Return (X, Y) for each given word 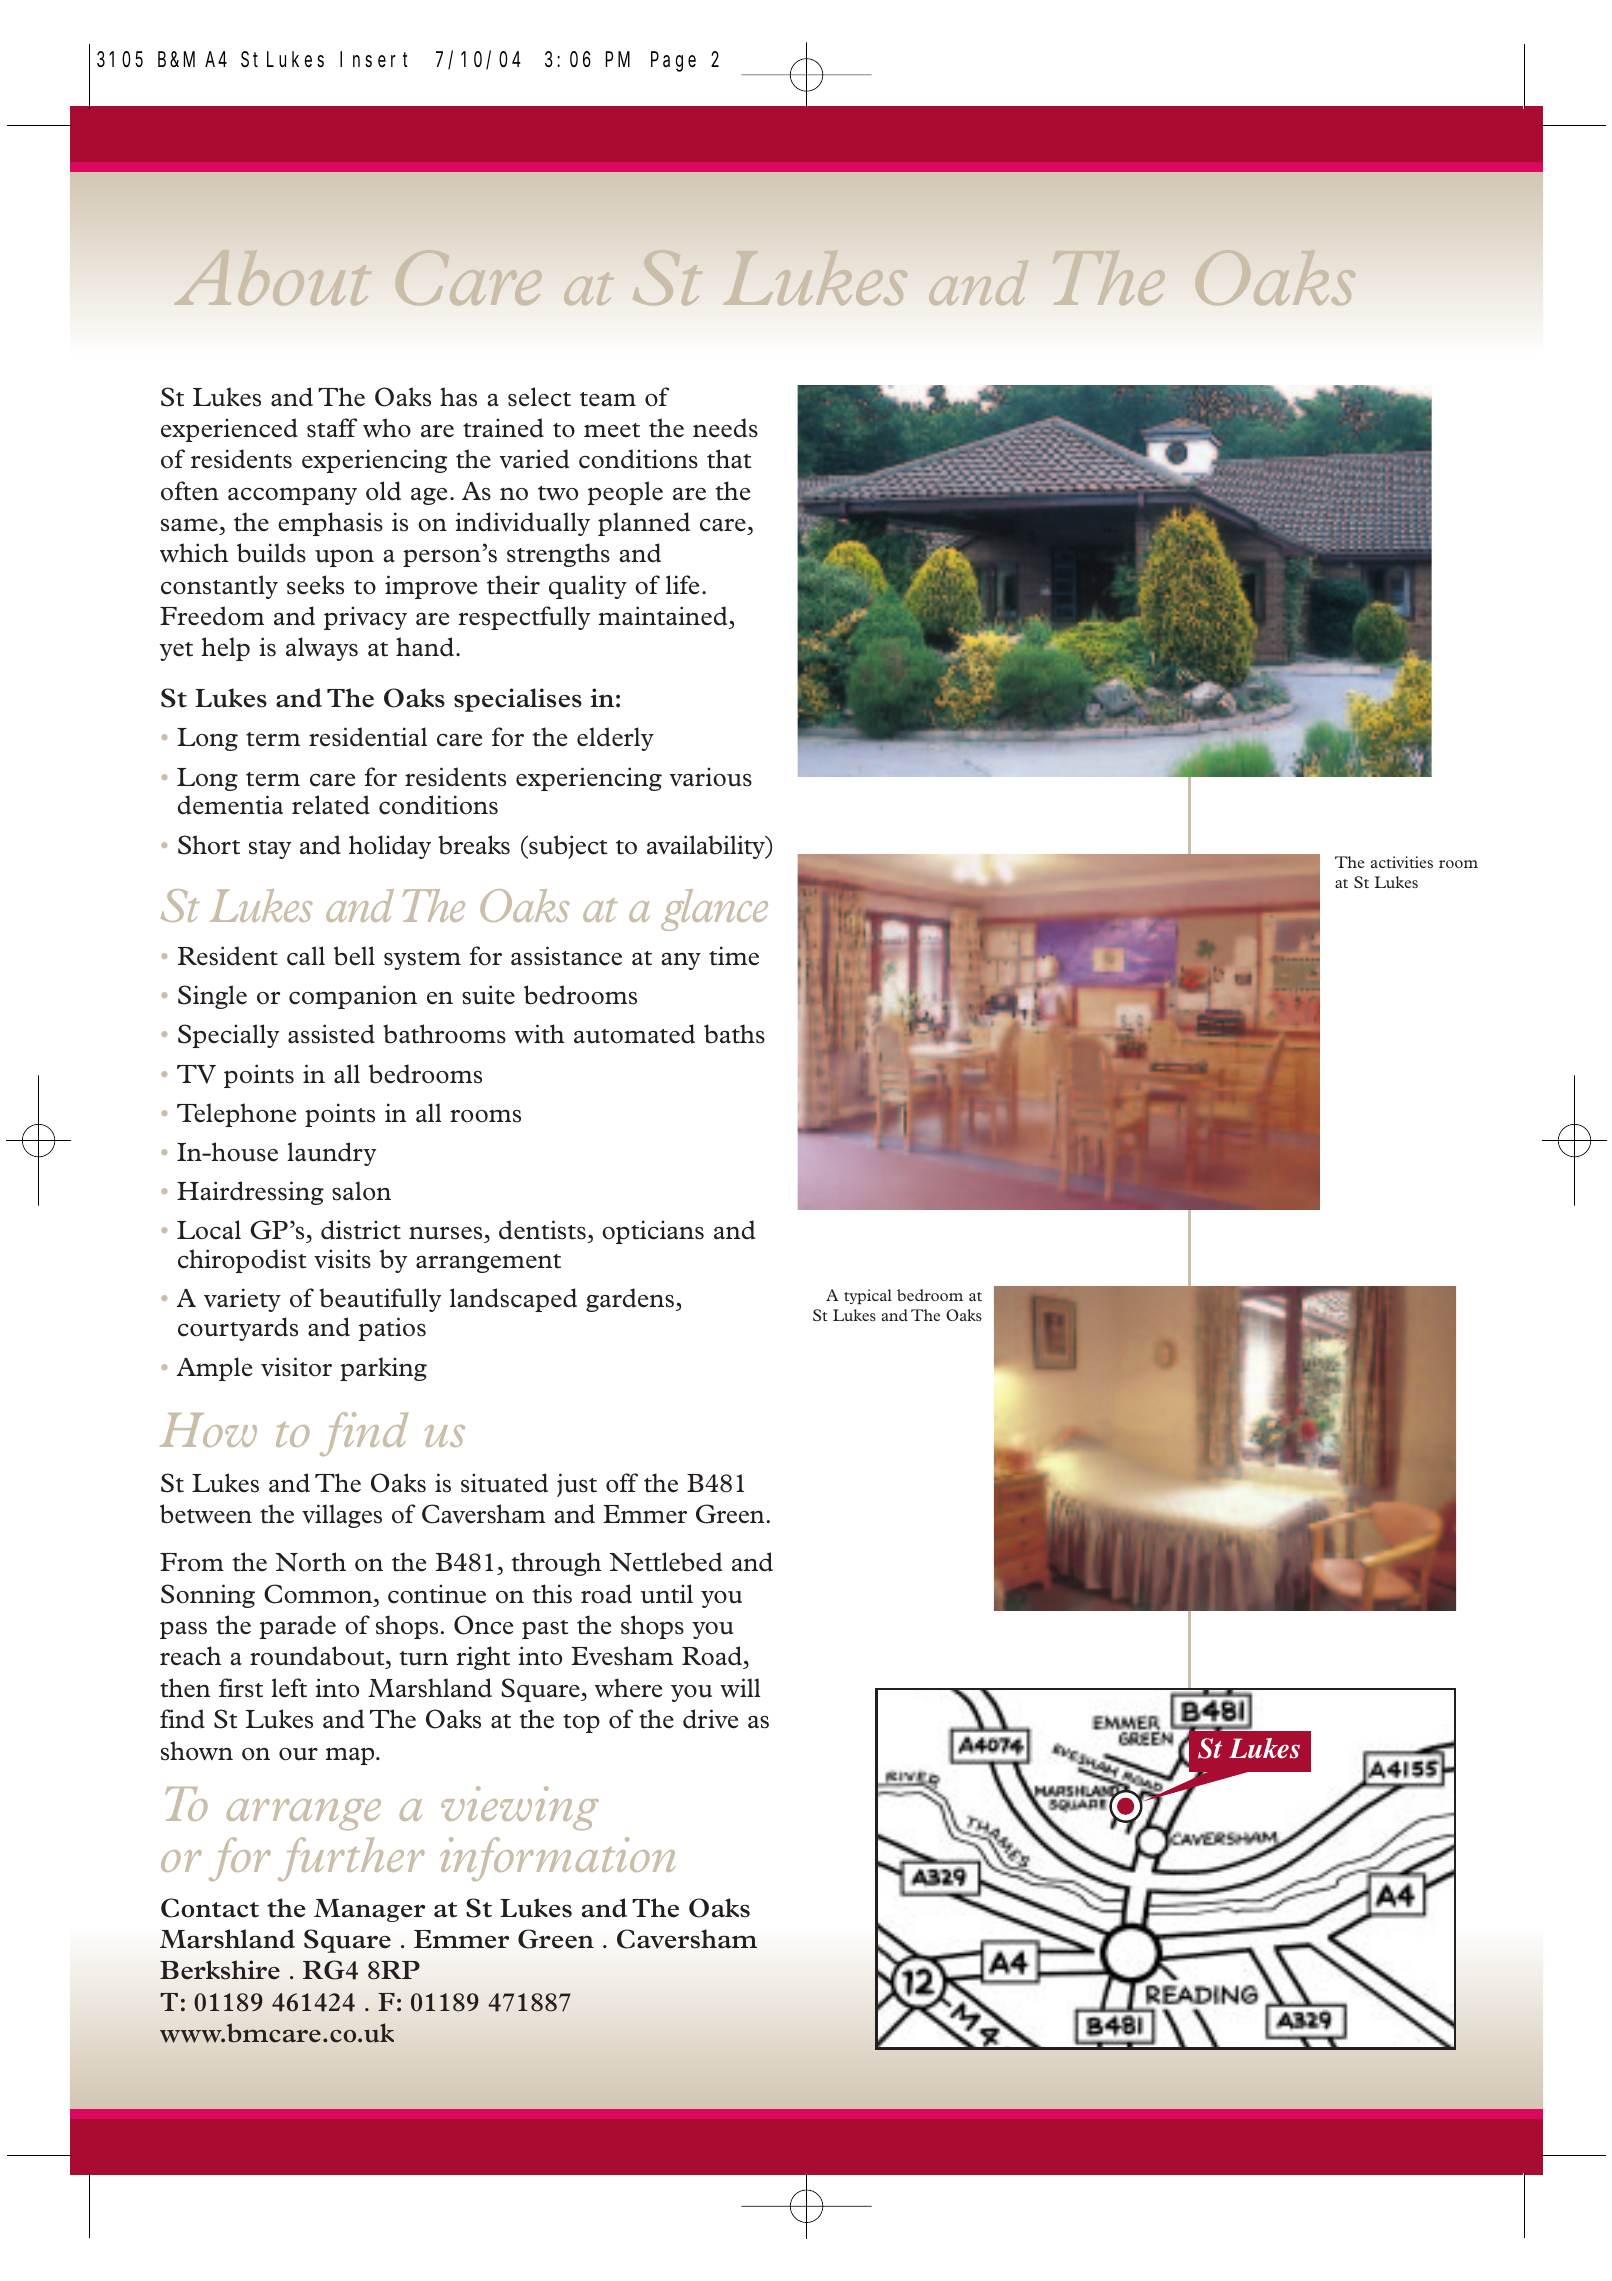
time (734, 956)
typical (868, 1296)
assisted (331, 1034)
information (558, 1859)
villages (342, 1516)
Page (673, 62)
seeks (315, 585)
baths (734, 1034)
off (622, 1483)
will (740, 1688)
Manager (369, 1910)
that (729, 459)
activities (1402, 862)
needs (725, 428)
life (682, 585)
